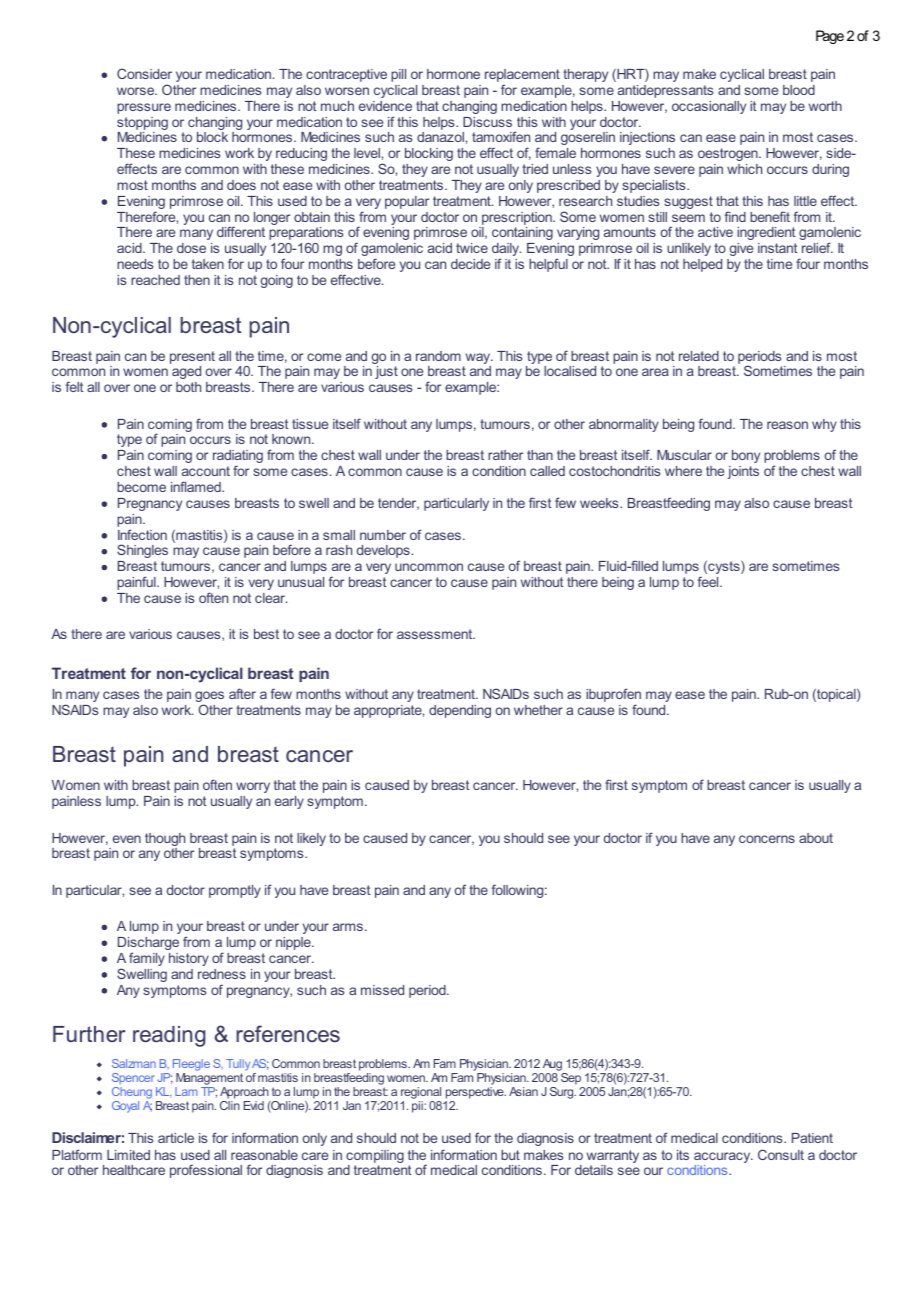 The width and height of the screenshot is (924, 1308). I want to click on pill, so click(398, 75).
